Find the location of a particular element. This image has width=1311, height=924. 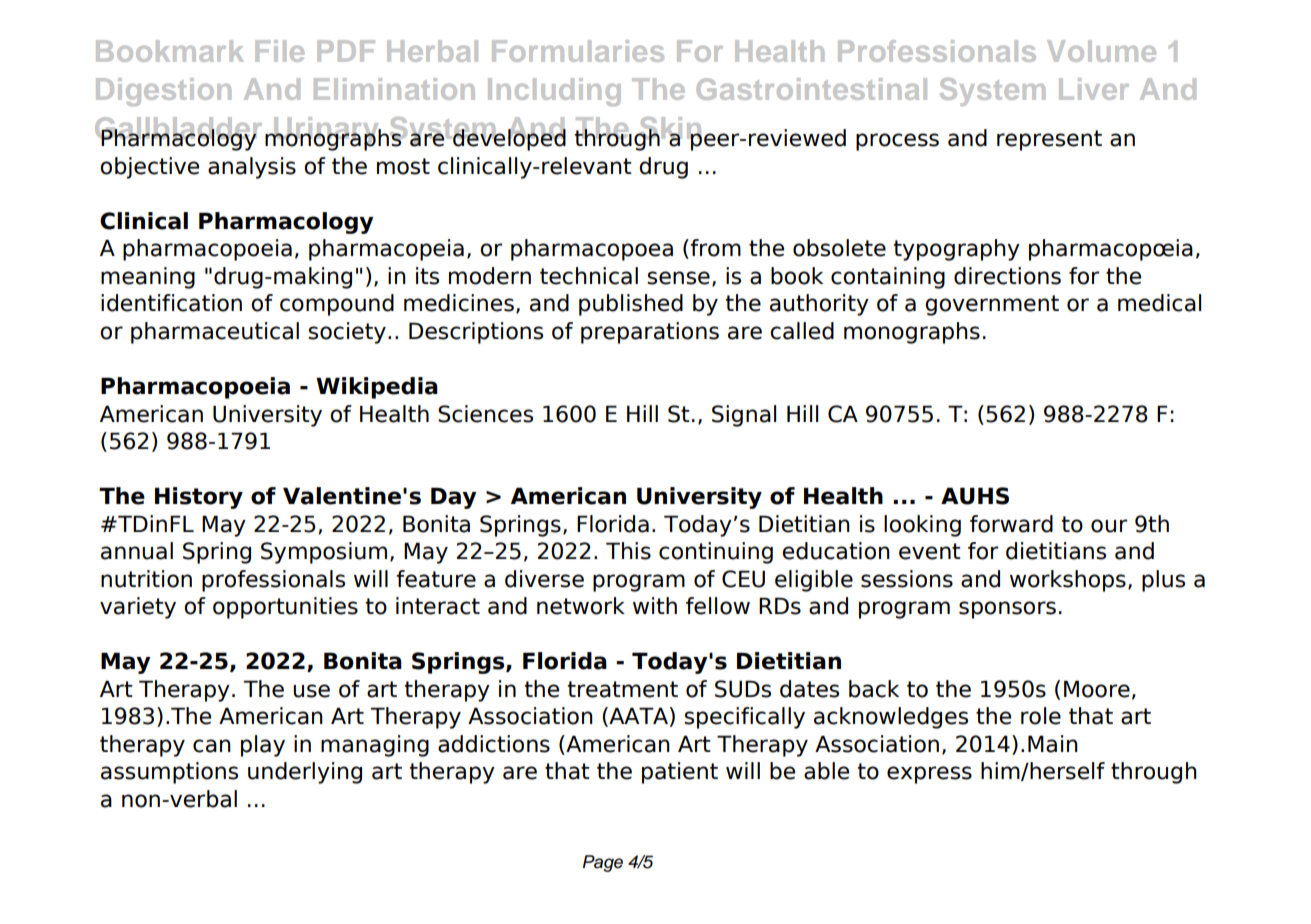

File is located at coordinates (279, 51).
